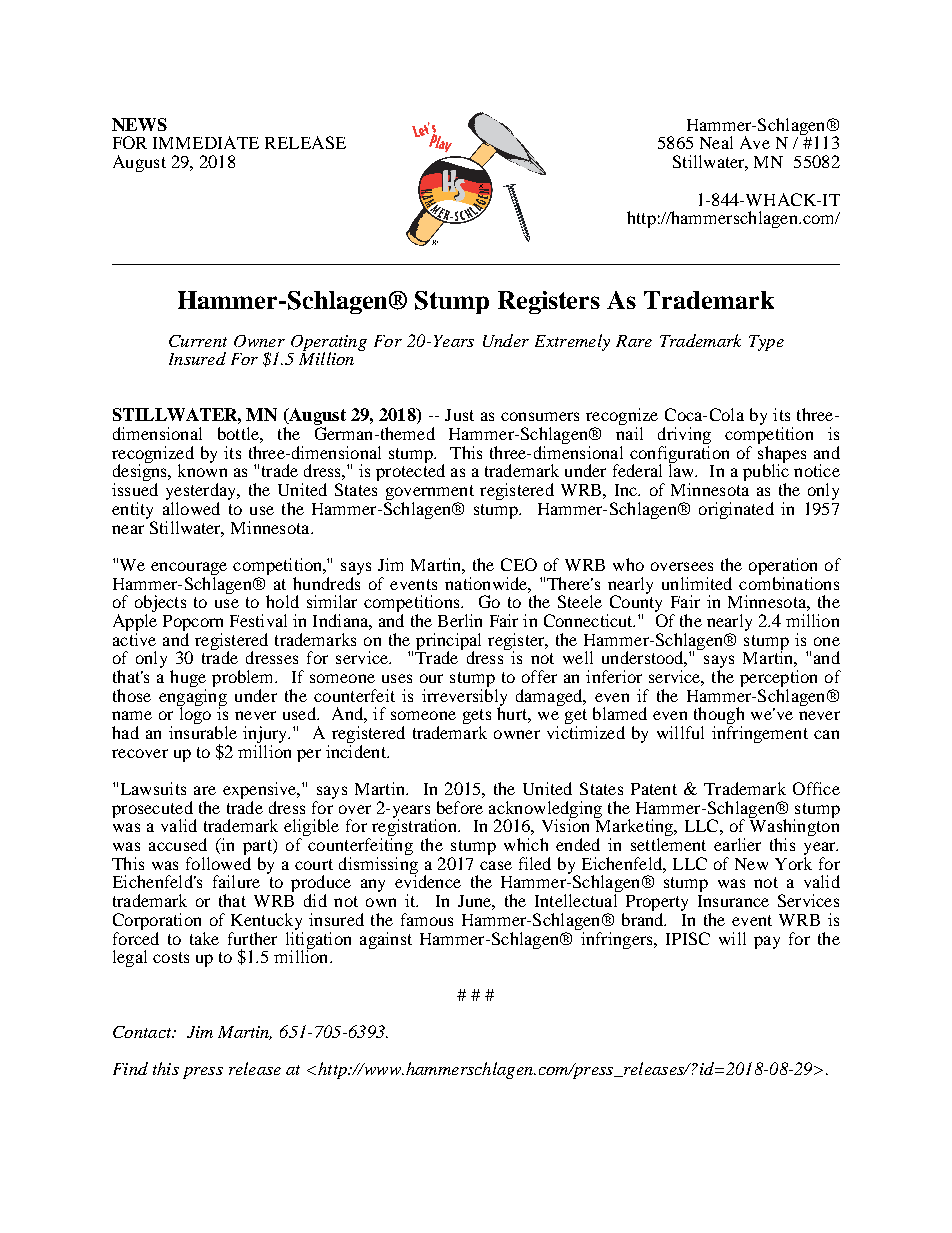 The height and width of the document is (1233, 952). Describe the element at coordinates (191, 508) in the document. I see `allowed` at that location.
